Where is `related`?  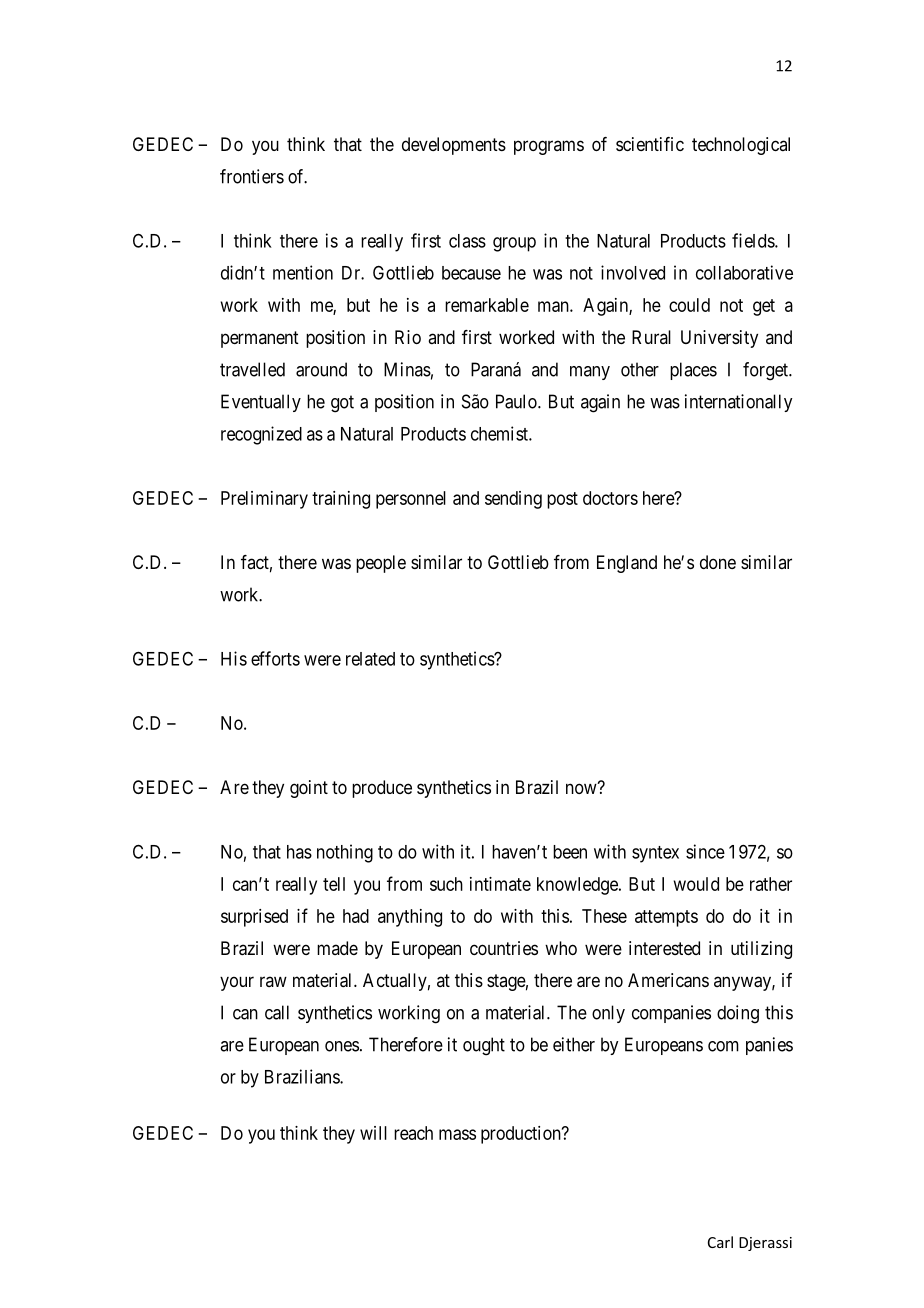
related is located at coordinates (370, 659).
